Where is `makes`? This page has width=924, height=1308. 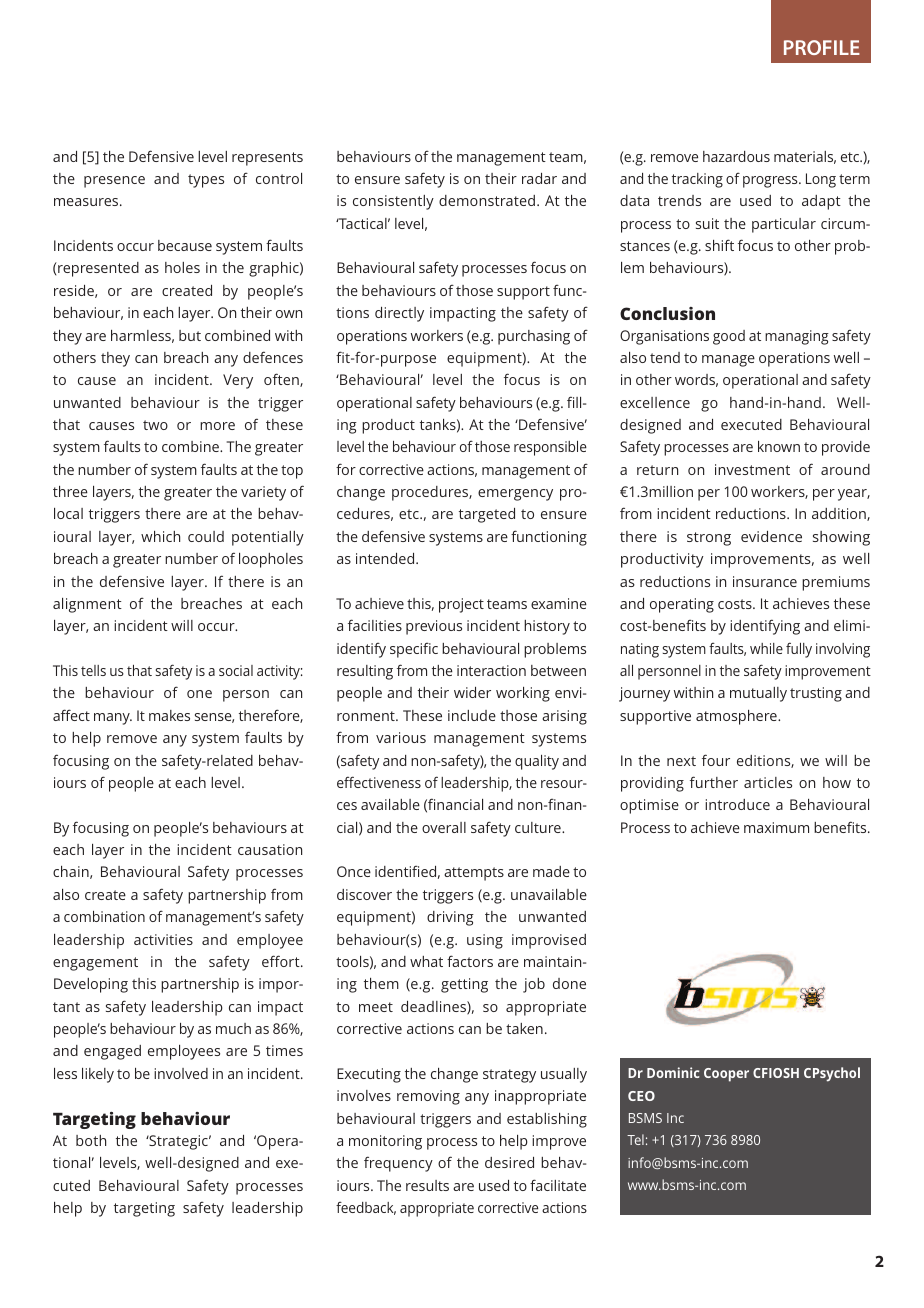
makes is located at coordinates (169, 715).
